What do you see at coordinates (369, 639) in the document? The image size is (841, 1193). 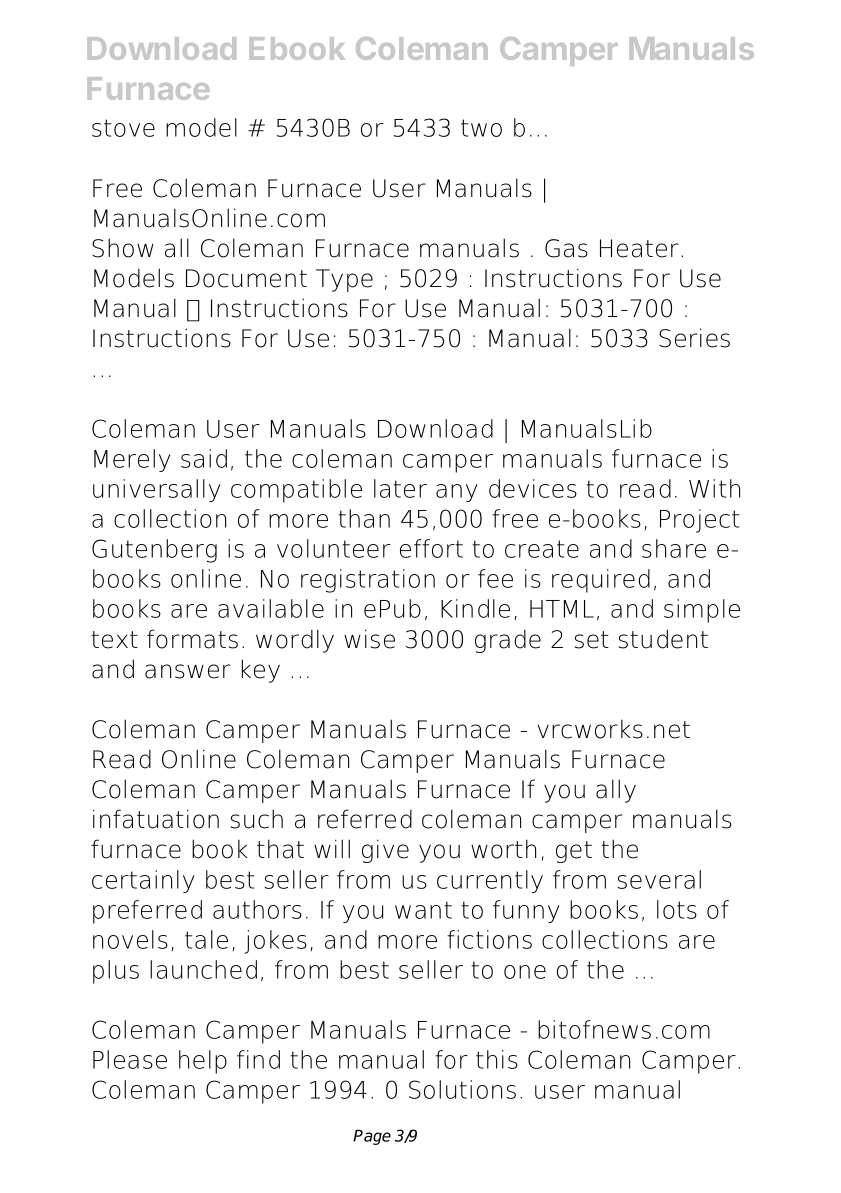 I see `wise` at bounding box center [369, 639].
